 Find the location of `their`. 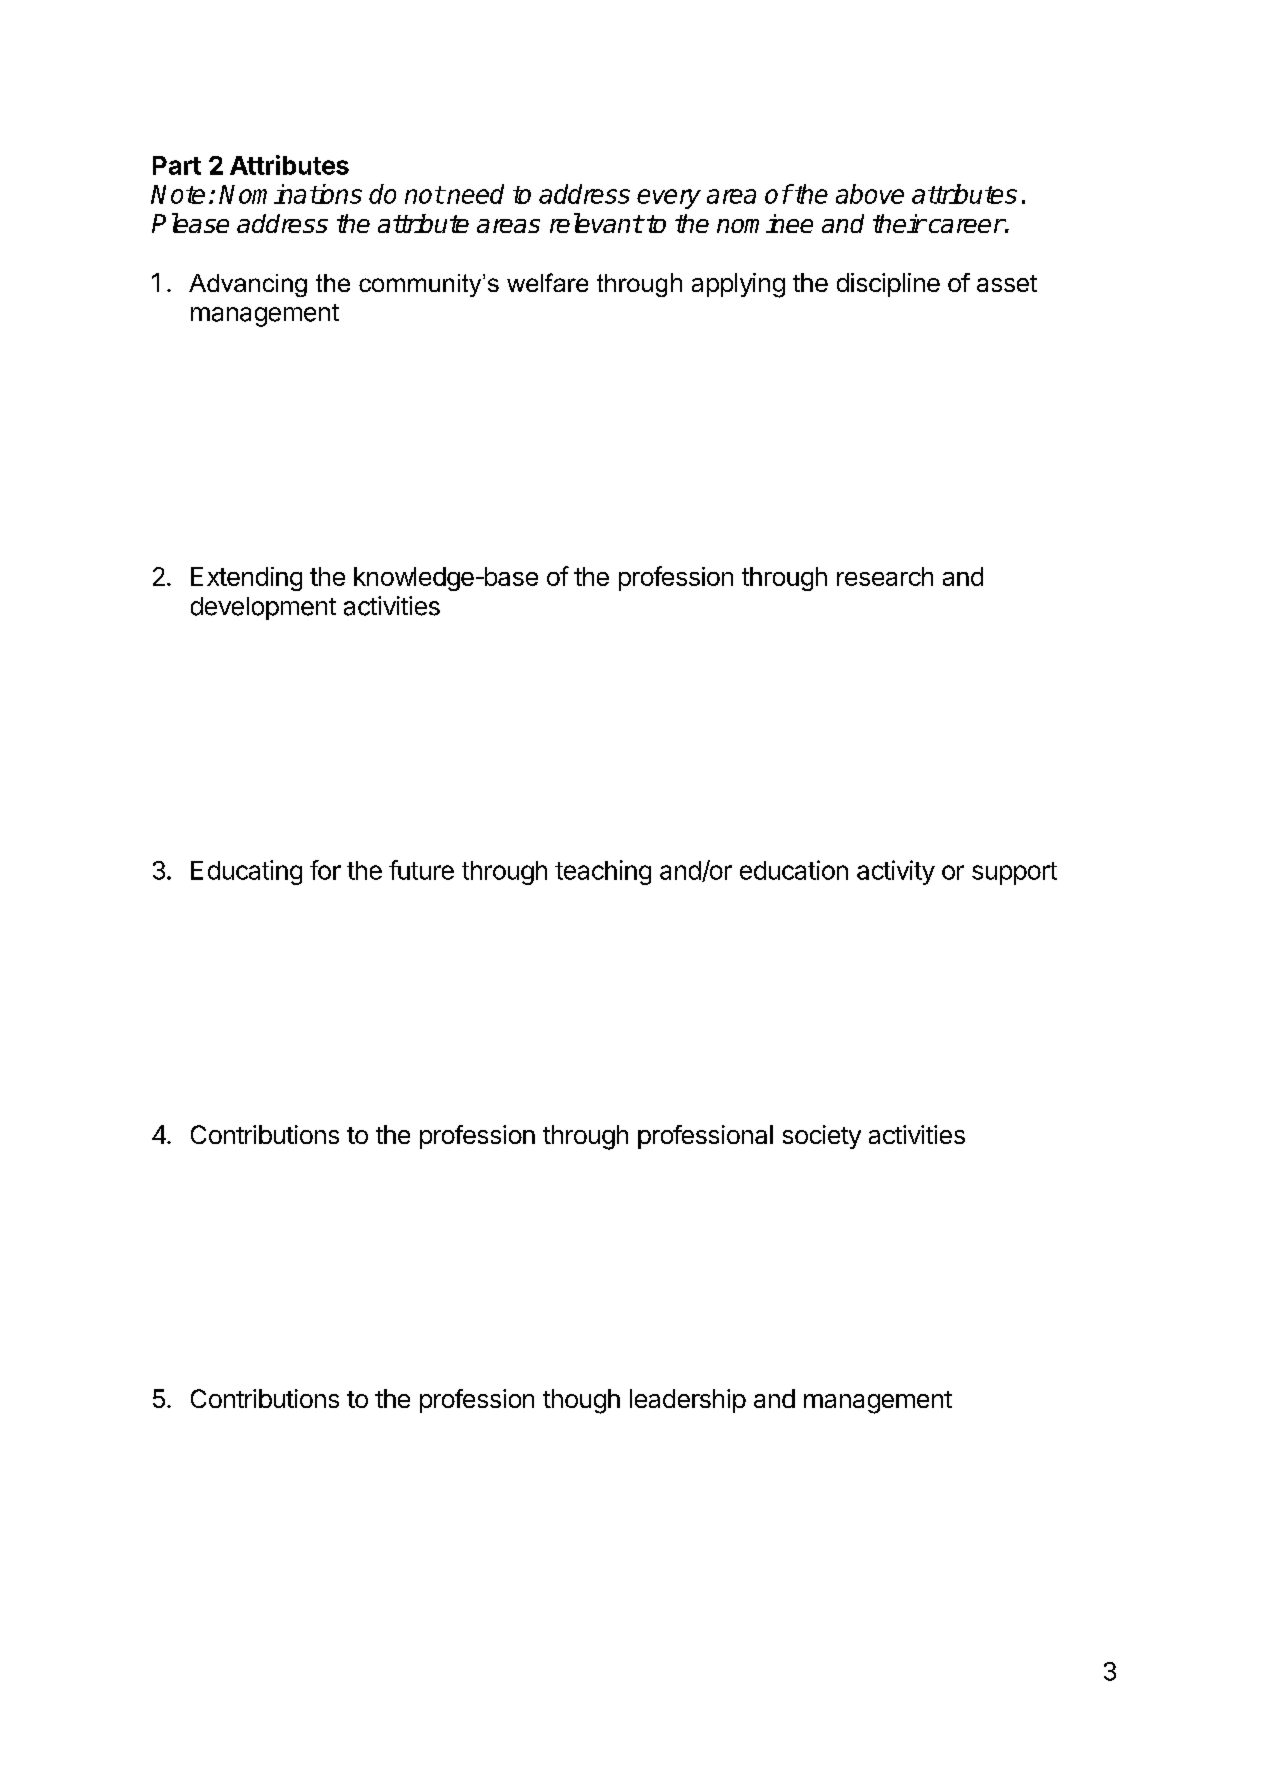

their is located at coordinates (899, 223).
